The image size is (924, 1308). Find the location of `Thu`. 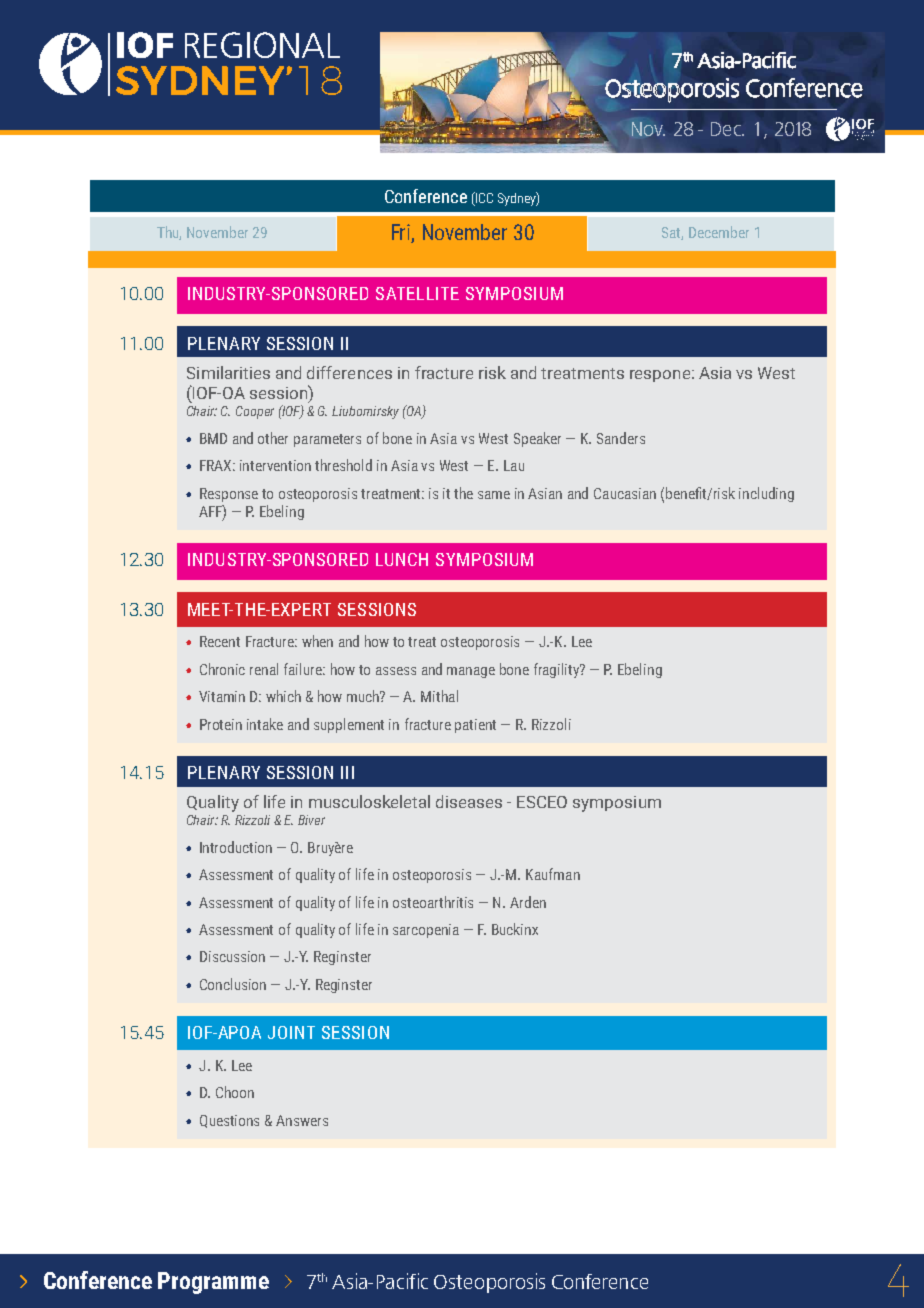

Thu is located at coordinates (169, 233).
